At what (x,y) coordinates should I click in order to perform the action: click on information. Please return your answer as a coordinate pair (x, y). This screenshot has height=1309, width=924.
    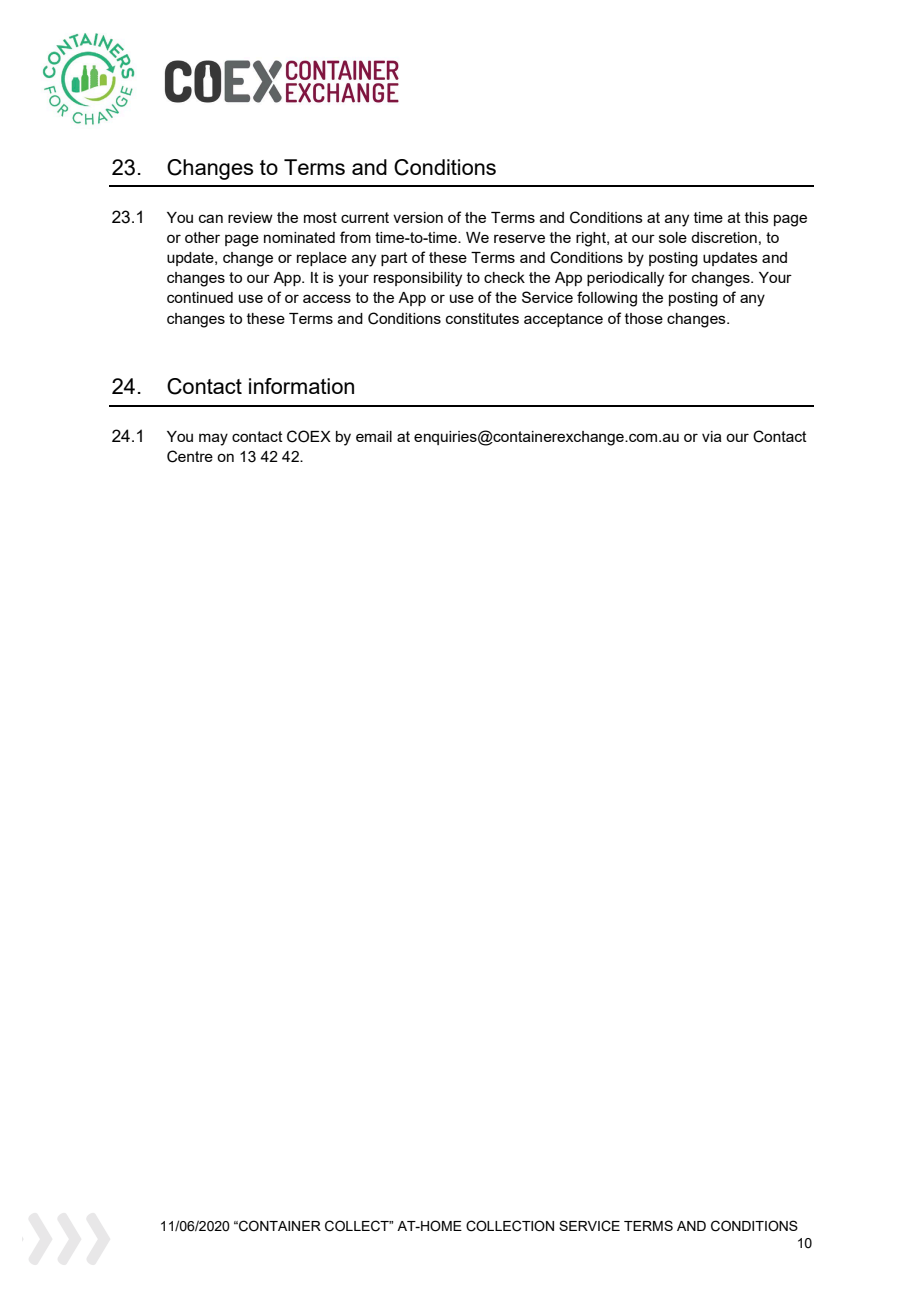
    Looking at the image, I should click on (301, 386).
